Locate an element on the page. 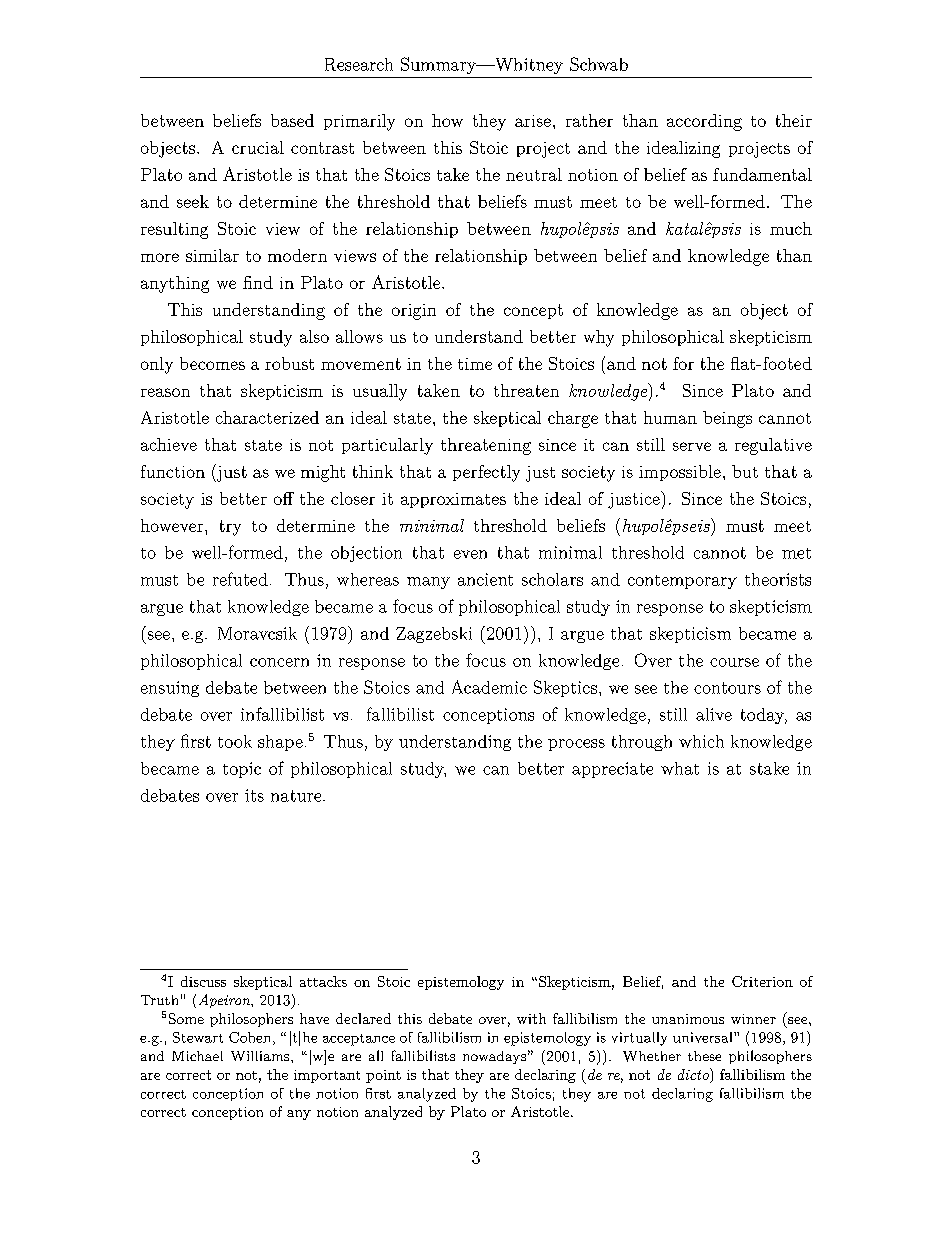  time is located at coordinates (475, 364).
